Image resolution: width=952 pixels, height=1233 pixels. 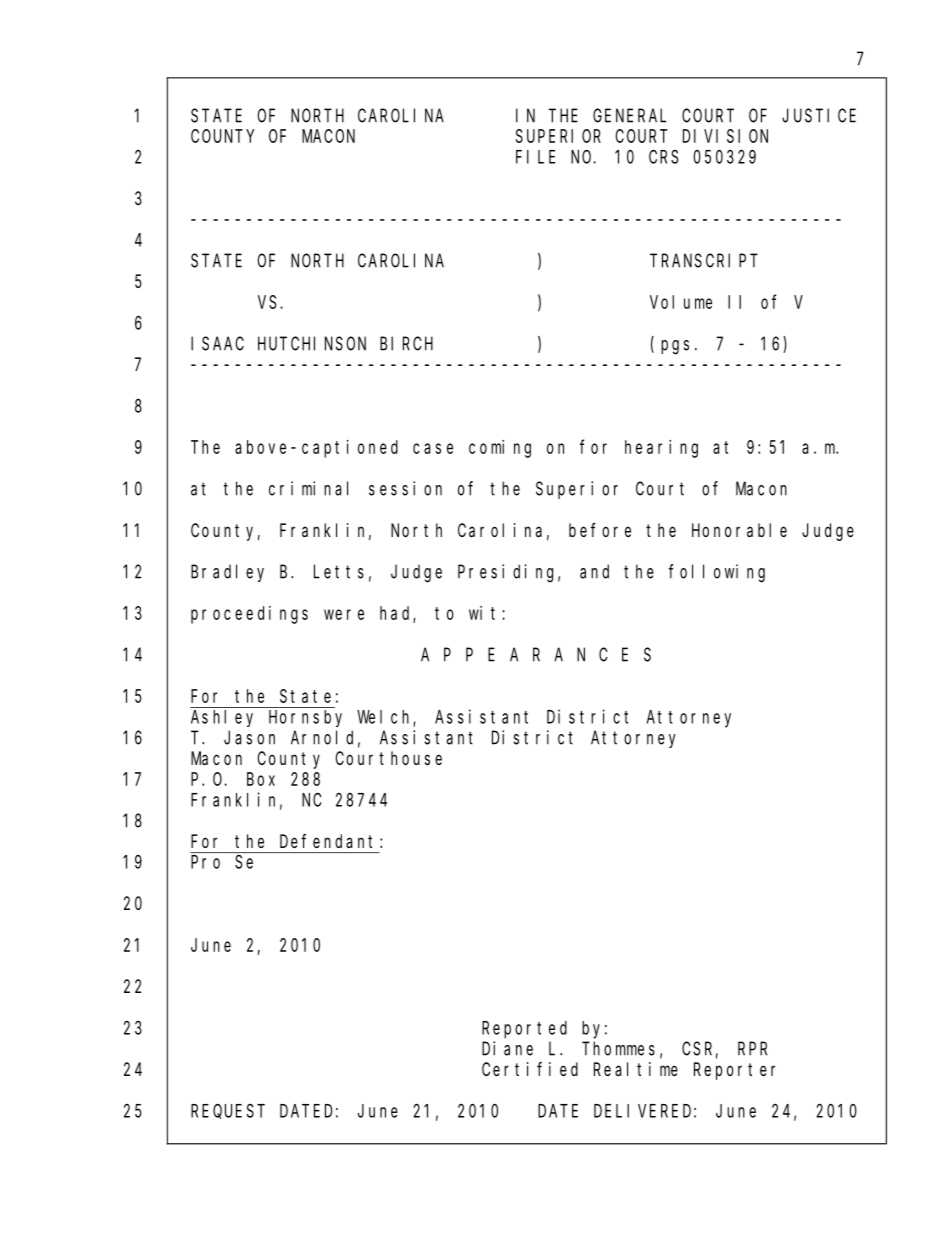 I want to click on Reported, so click(x=524, y=1030).
